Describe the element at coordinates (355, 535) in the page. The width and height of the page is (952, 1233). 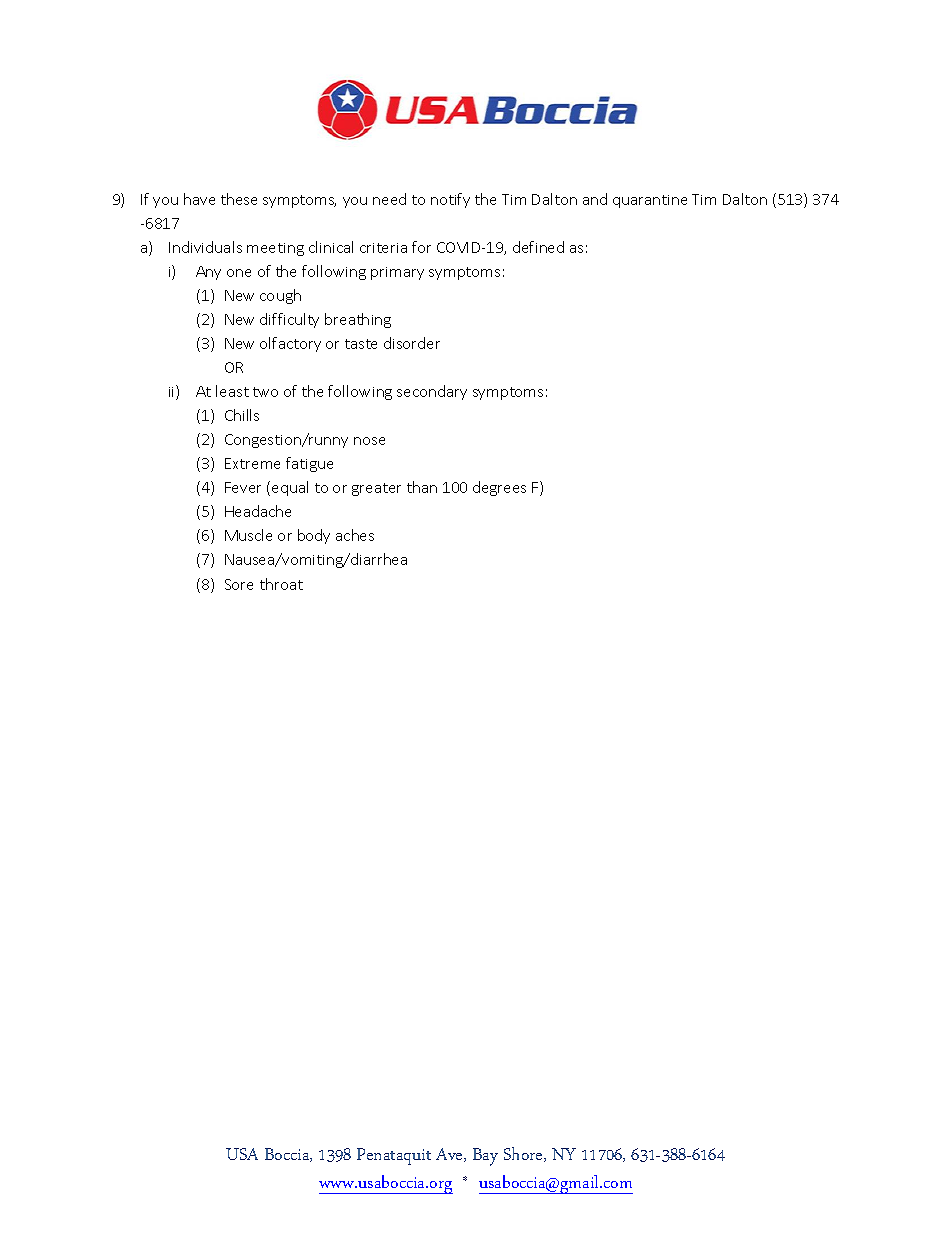
I see `aches` at that location.
